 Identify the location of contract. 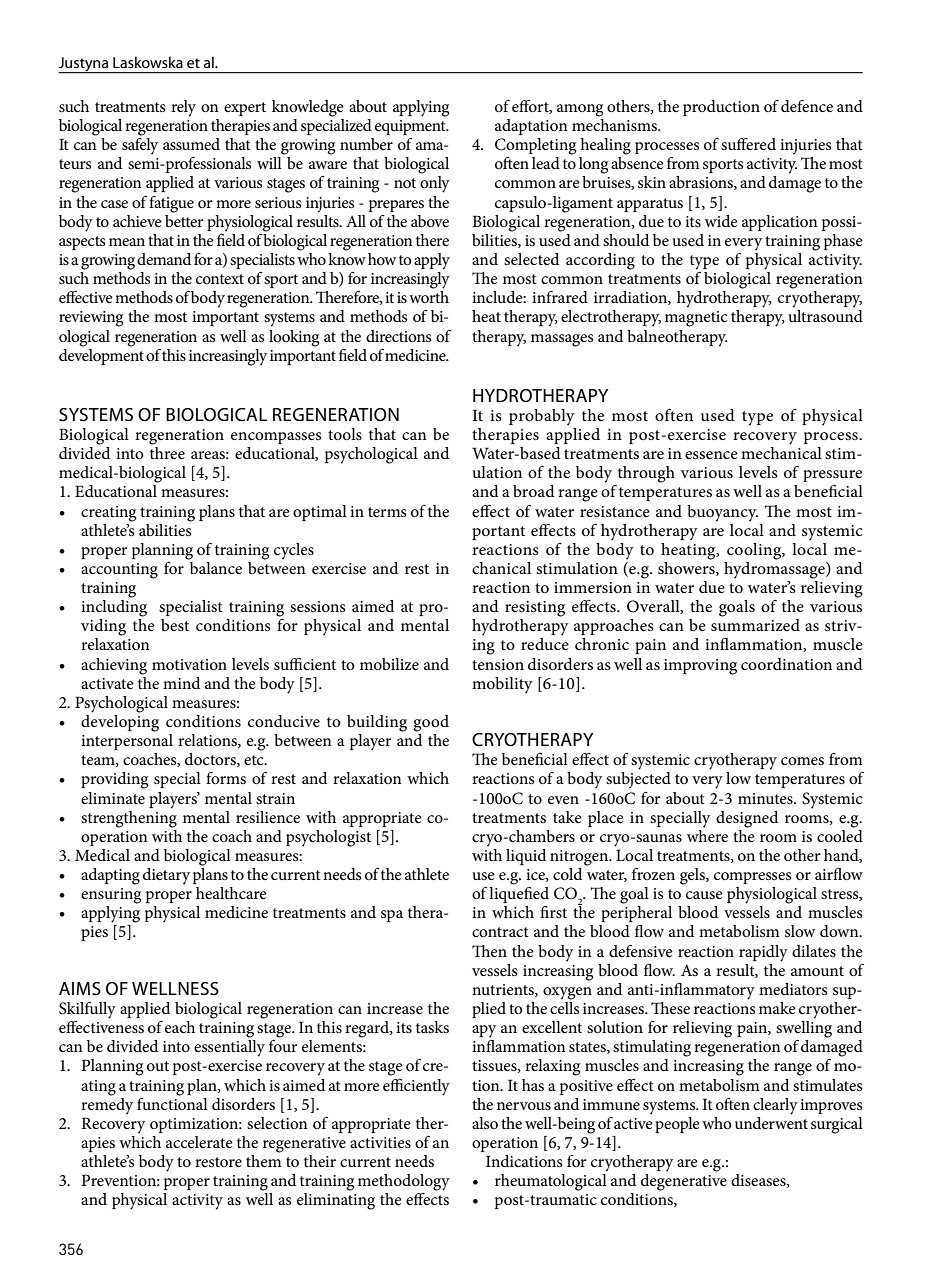
(500, 932).
